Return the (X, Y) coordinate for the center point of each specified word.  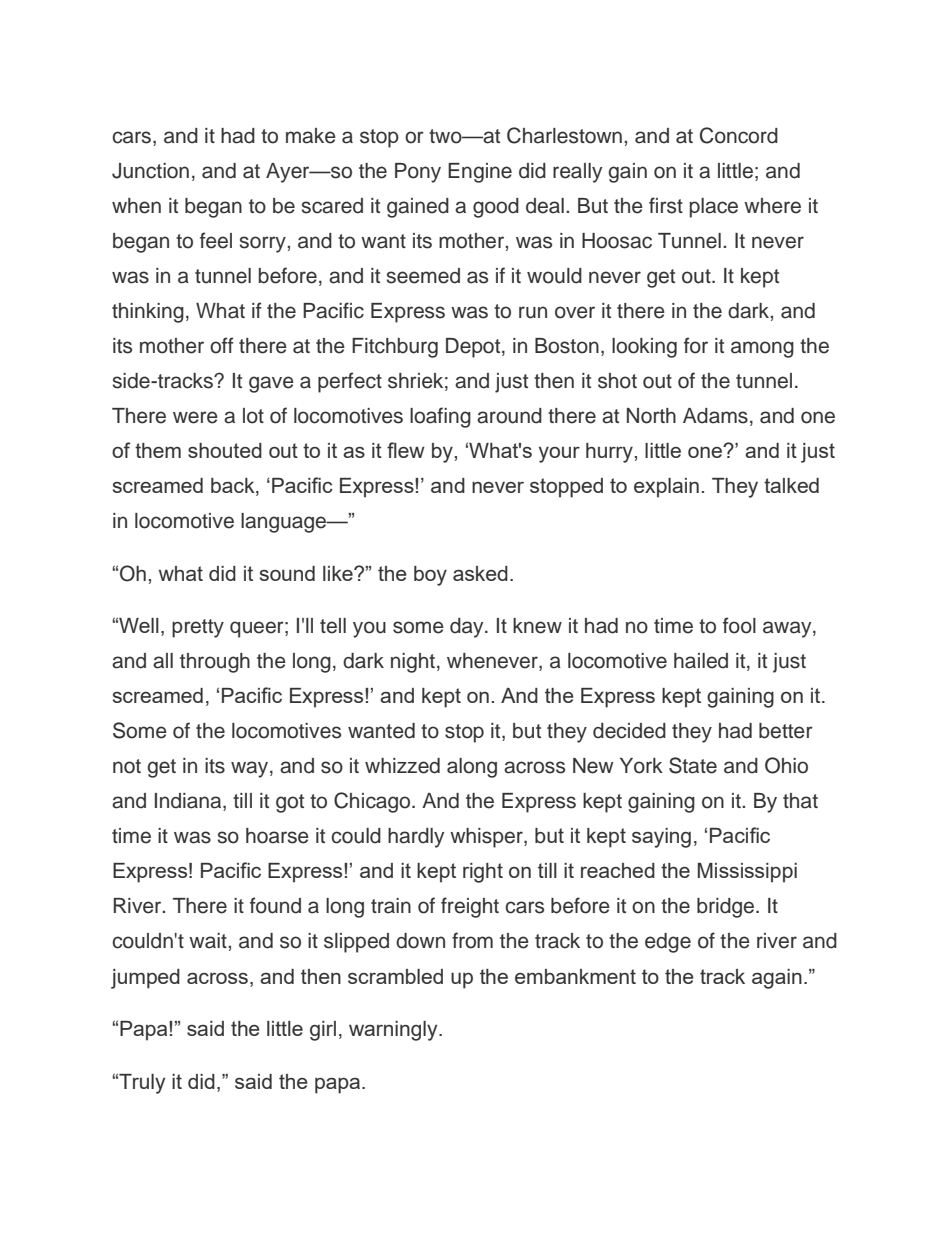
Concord (739, 135)
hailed (701, 661)
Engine (480, 173)
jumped (145, 979)
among (762, 349)
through (215, 663)
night (413, 663)
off (222, 345)
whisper (487, 838)
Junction (150, 171)
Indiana (189, 802)
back (234, 487)
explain (666, 488)
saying (661, 838)
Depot (474, 348)
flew (406, 450)
